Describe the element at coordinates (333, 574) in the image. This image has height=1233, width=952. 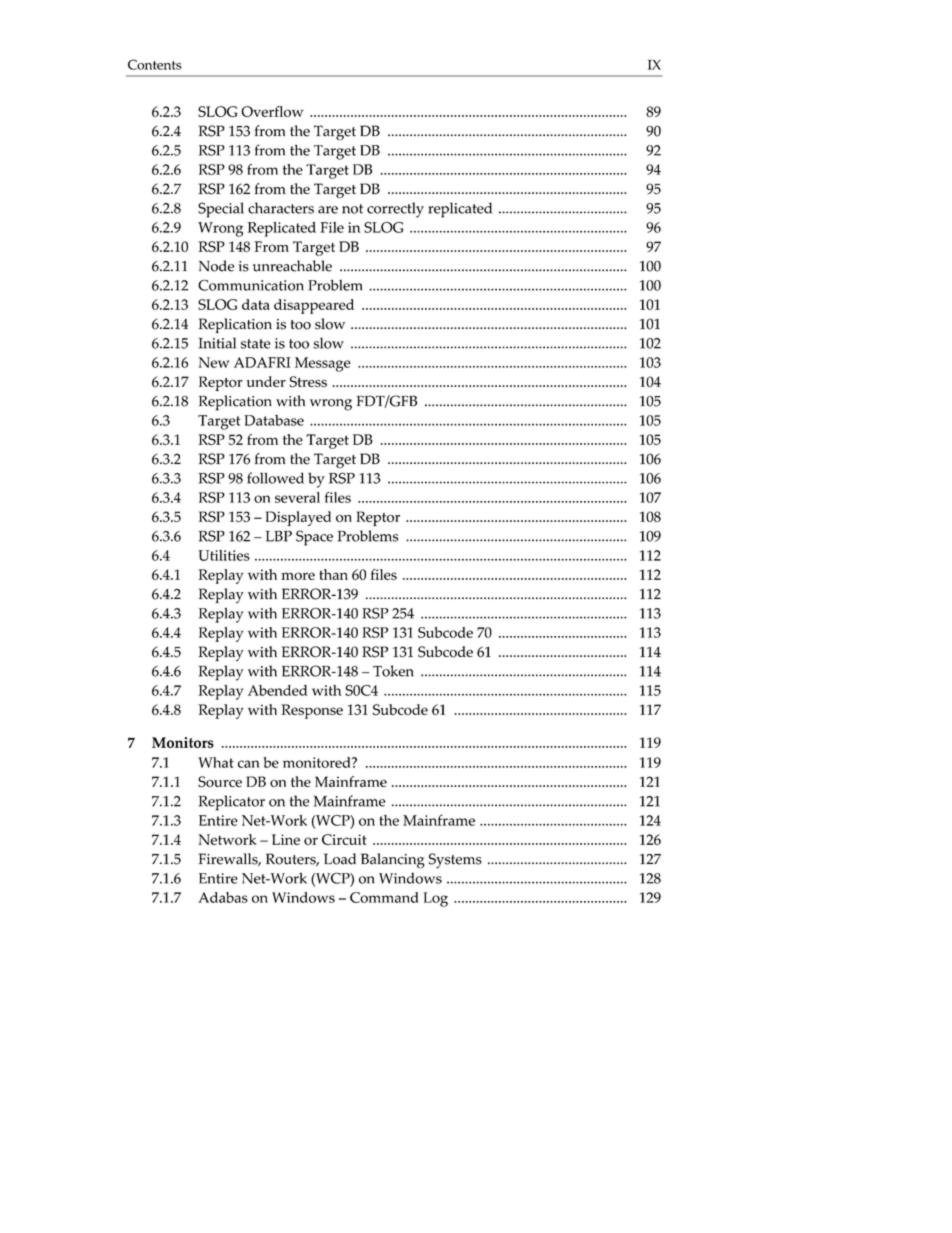
I see `than` at that location.
